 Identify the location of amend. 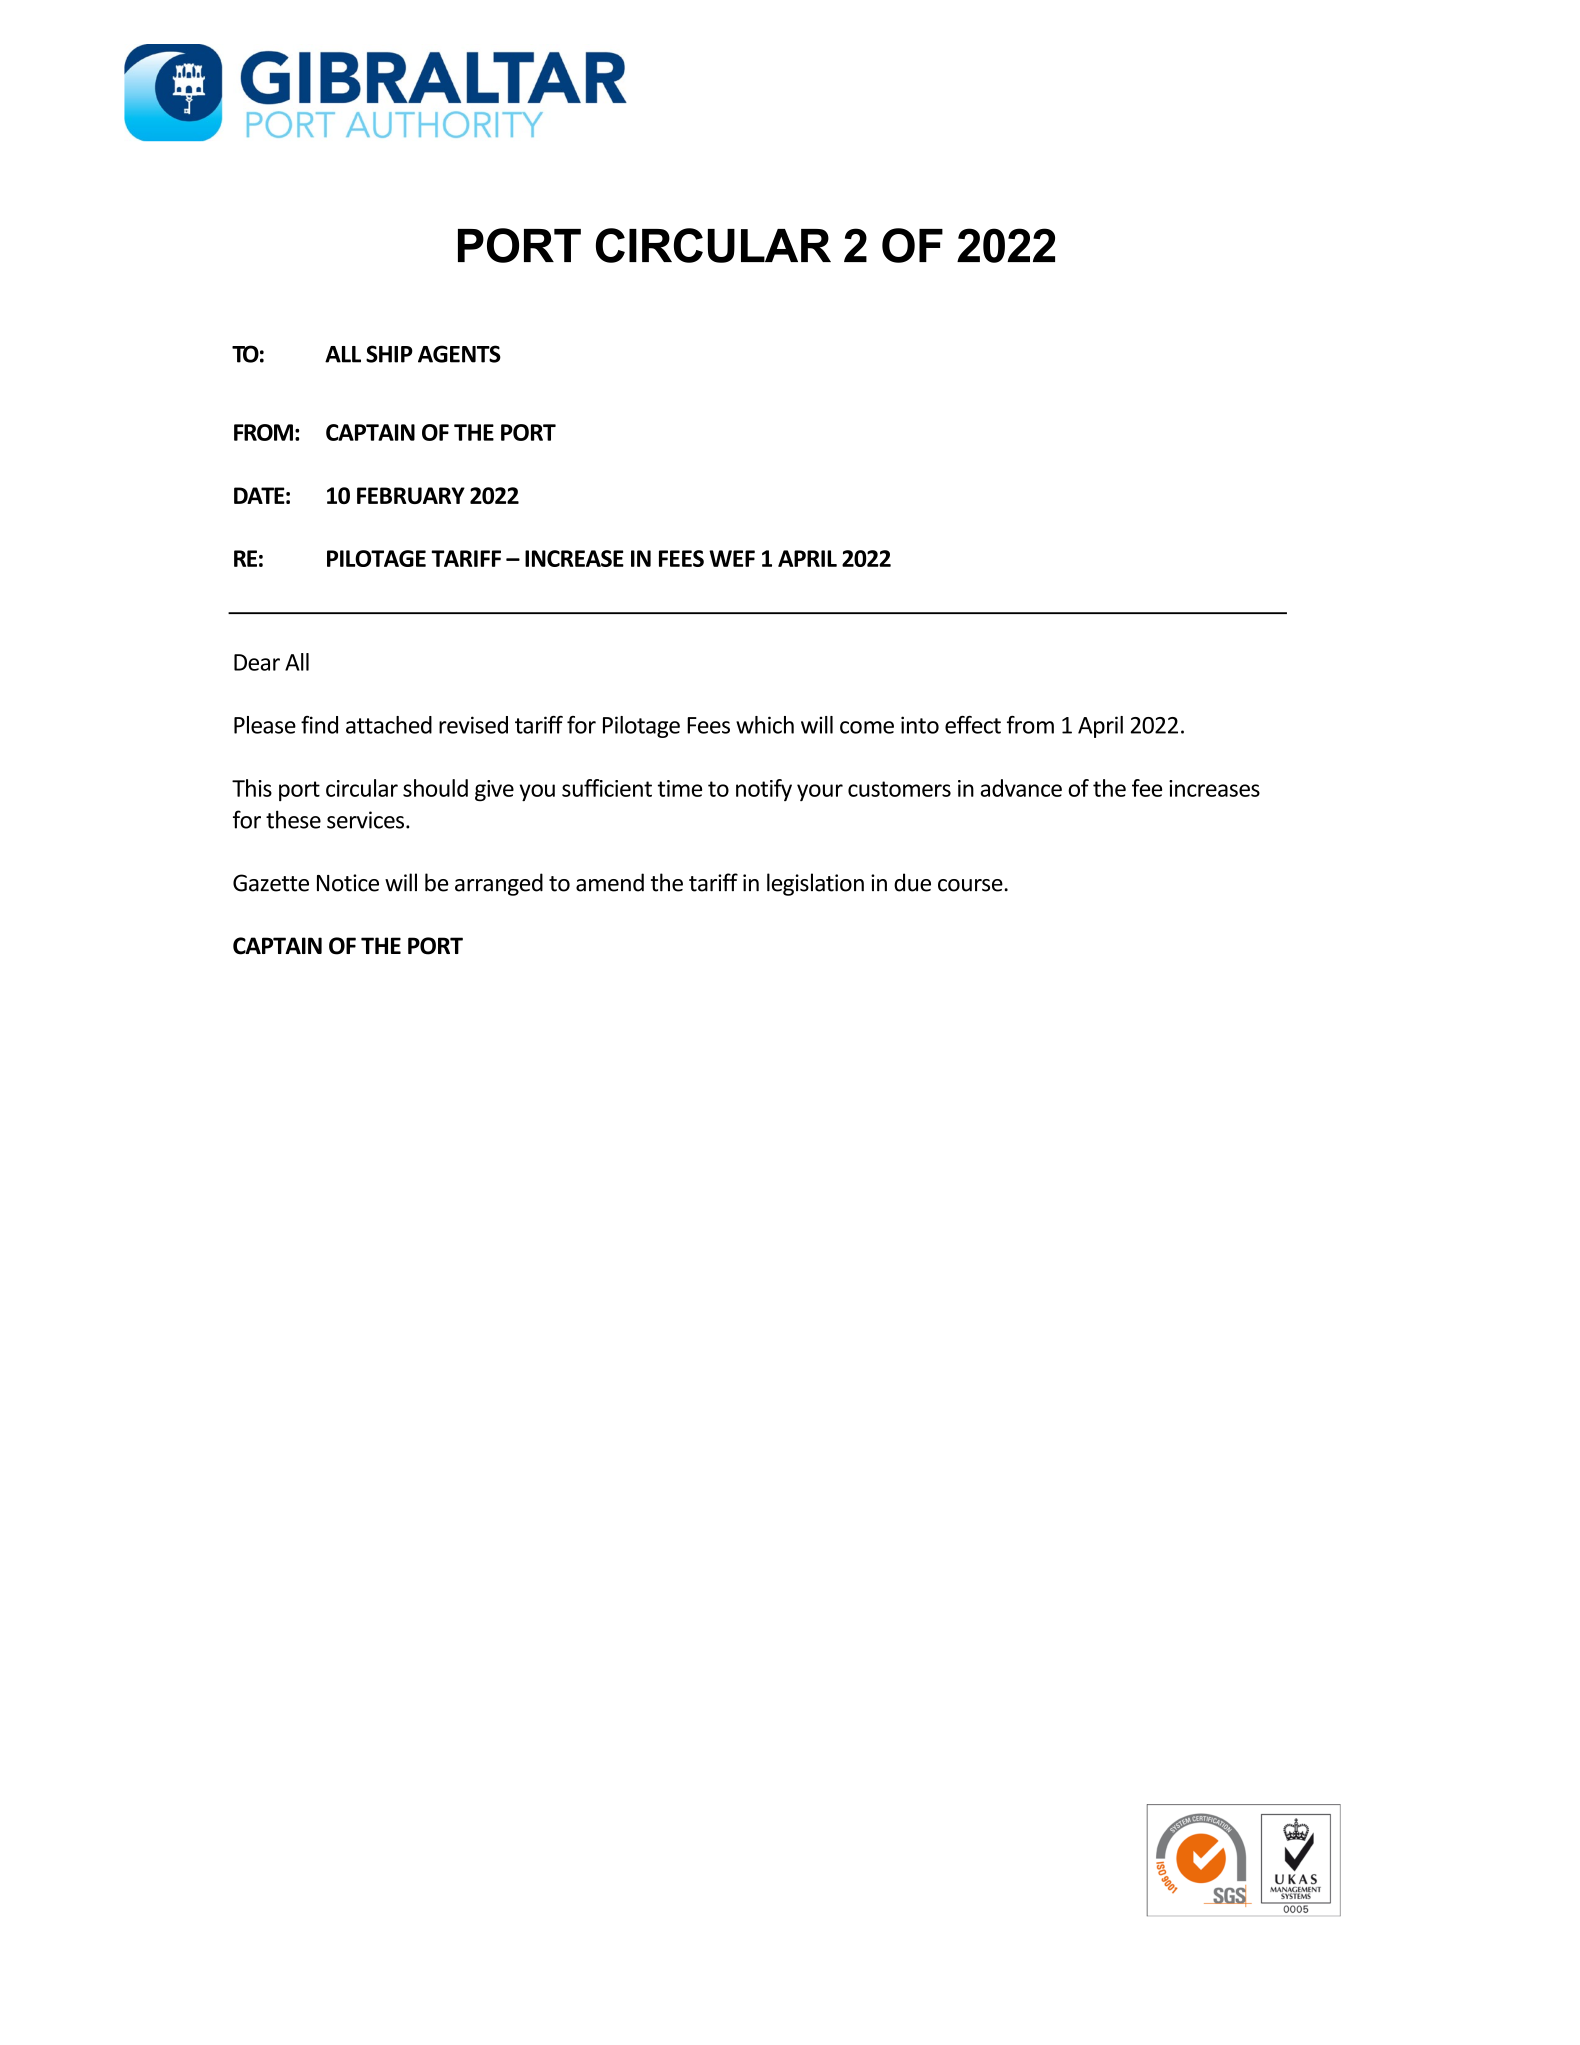
(610, 882).
